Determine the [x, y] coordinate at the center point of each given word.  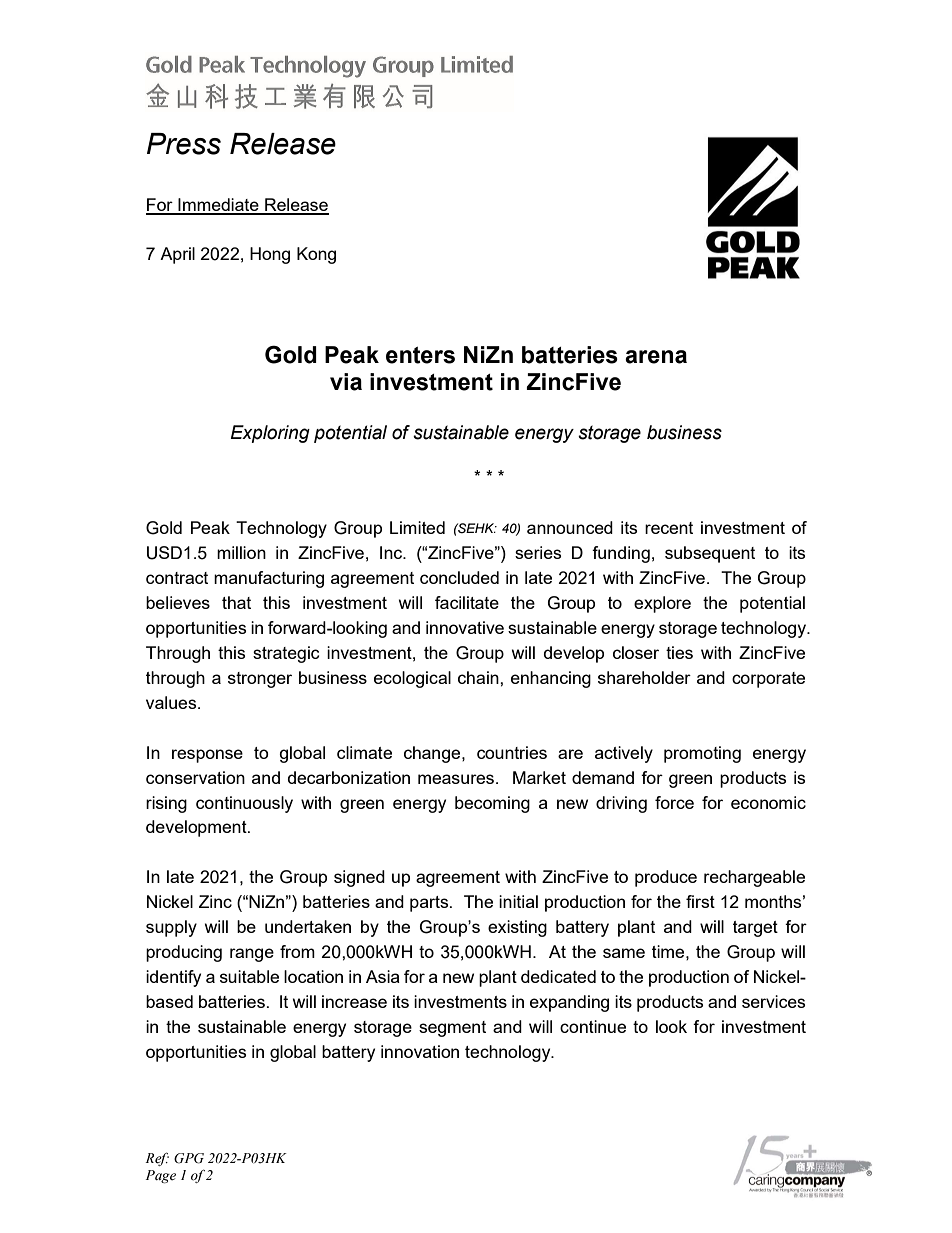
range [252, 955]
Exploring [270, 434]
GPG [189, 1158]
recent [669, 528]
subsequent [710, 554]
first [700, 901]
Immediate [218, 206]
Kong [316, 255]
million [241, 552]
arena [656, 357]
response [207, 756]
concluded [459, 577]
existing [517, 928]
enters [420, 355]
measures [457, 779]
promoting [702, 754]
